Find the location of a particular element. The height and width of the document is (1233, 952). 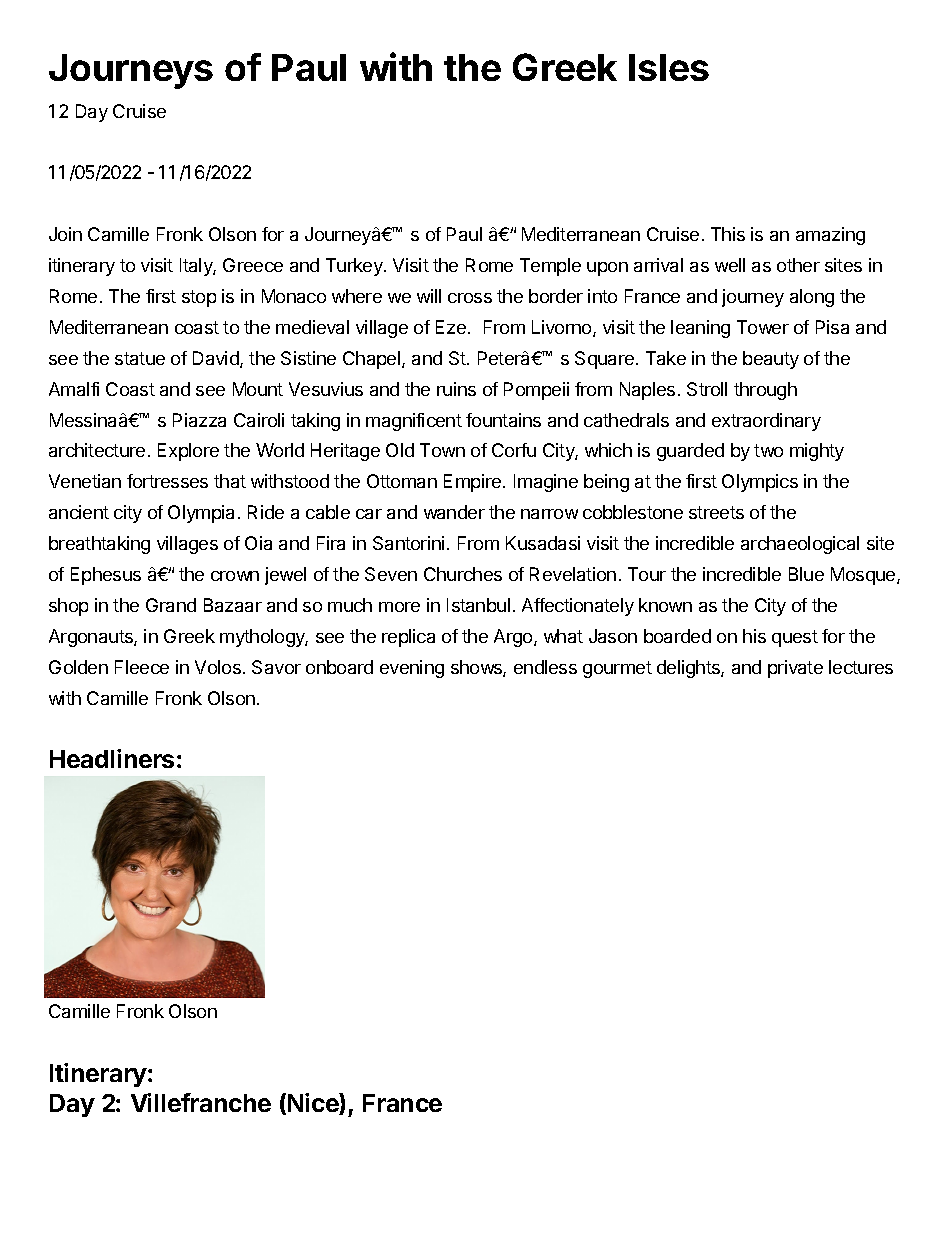

Fleece is located at coordinates (142, 667).
